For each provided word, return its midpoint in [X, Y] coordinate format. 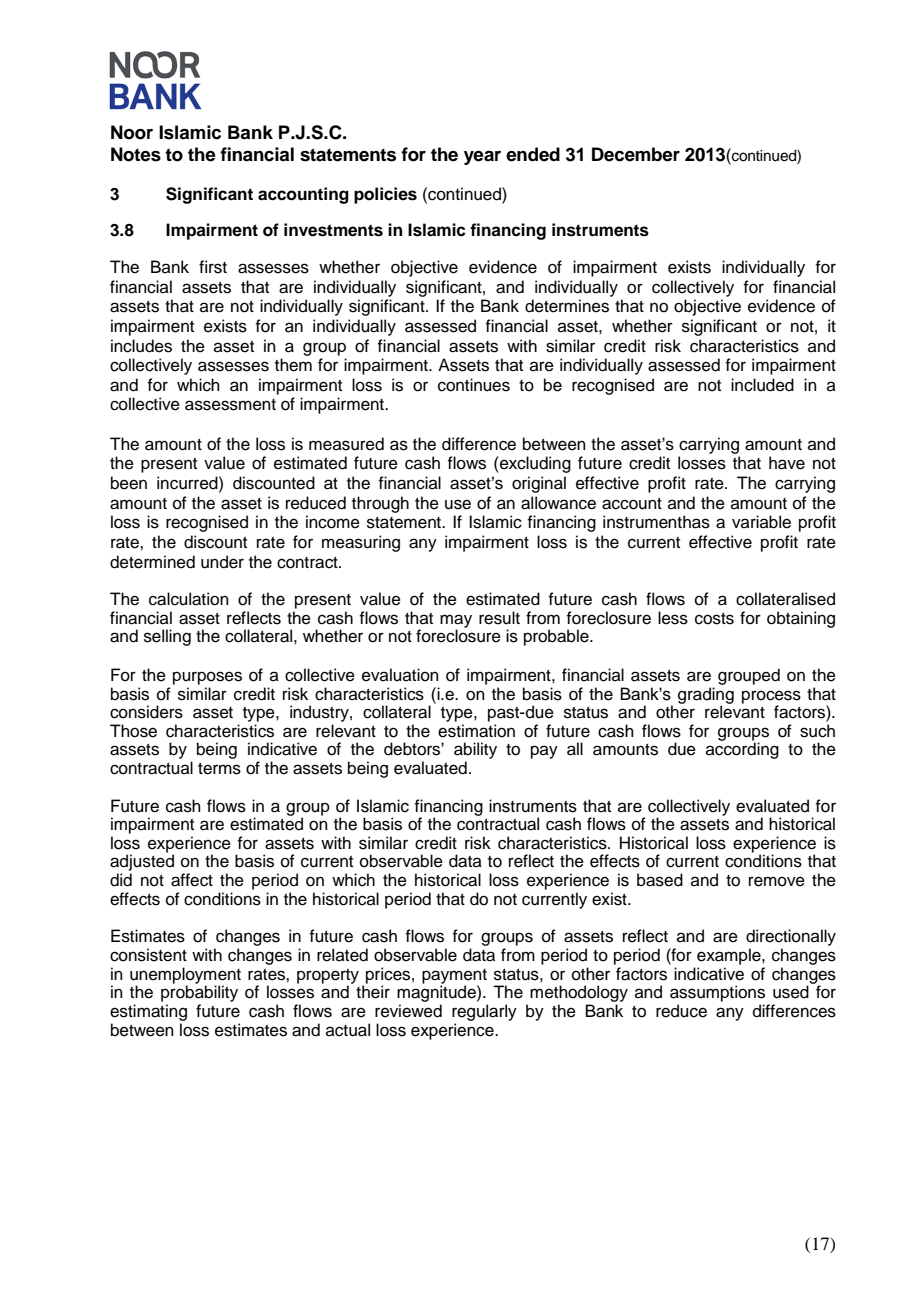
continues [474, 385]
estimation [476, 731]
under [222, 562]
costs [714, 619]
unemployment [185, 976]
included [762, 385]
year [482, 158]
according [742, 750]
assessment [230, 405]
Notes [136, 154]
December [636, 154]
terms [219, 769]
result [499, 618]
